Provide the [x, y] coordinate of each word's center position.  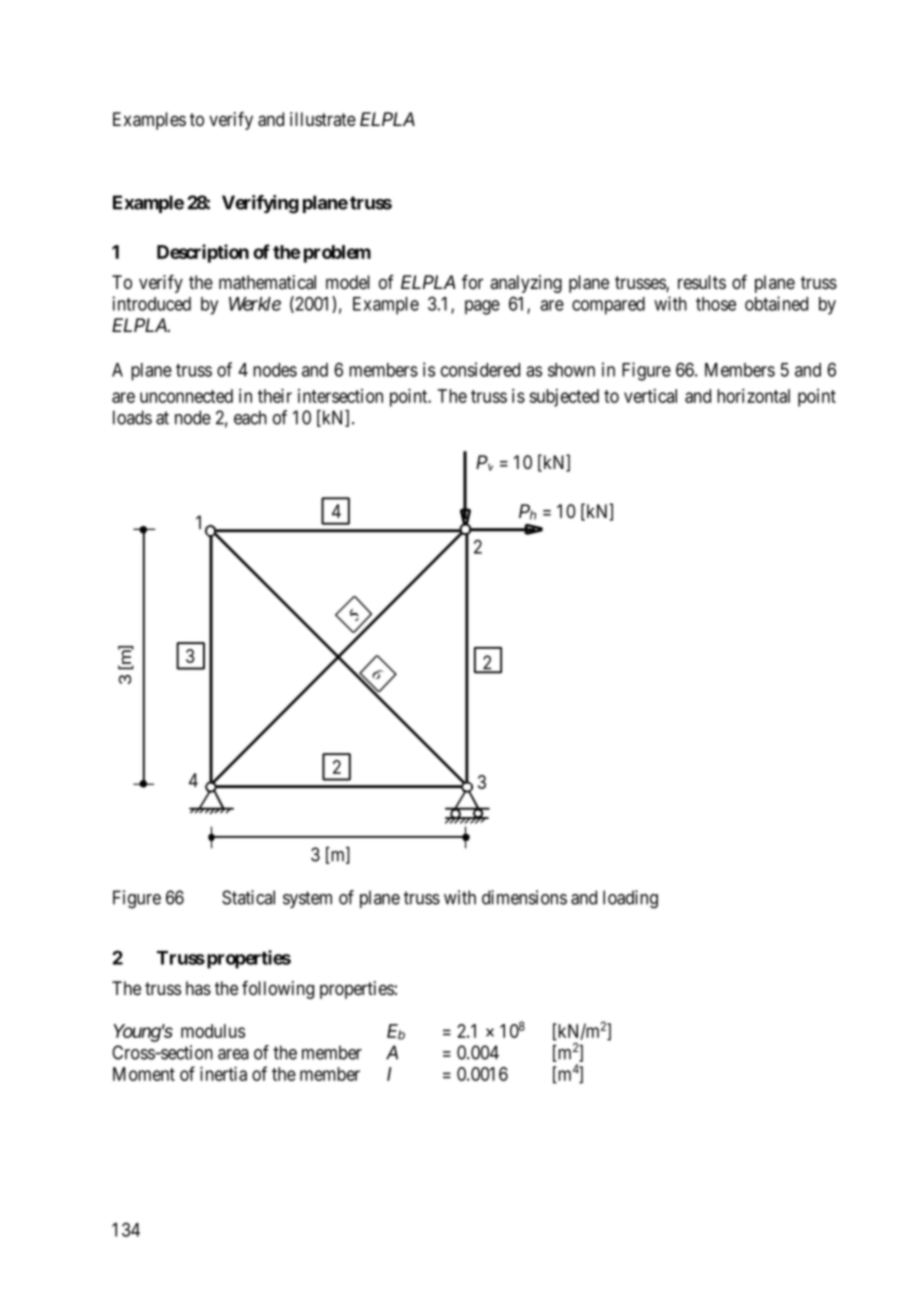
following [278, 990]
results [702, 282]
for [472, 282]
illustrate [323, 119]
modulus [213, 1031]
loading [630, 899]
